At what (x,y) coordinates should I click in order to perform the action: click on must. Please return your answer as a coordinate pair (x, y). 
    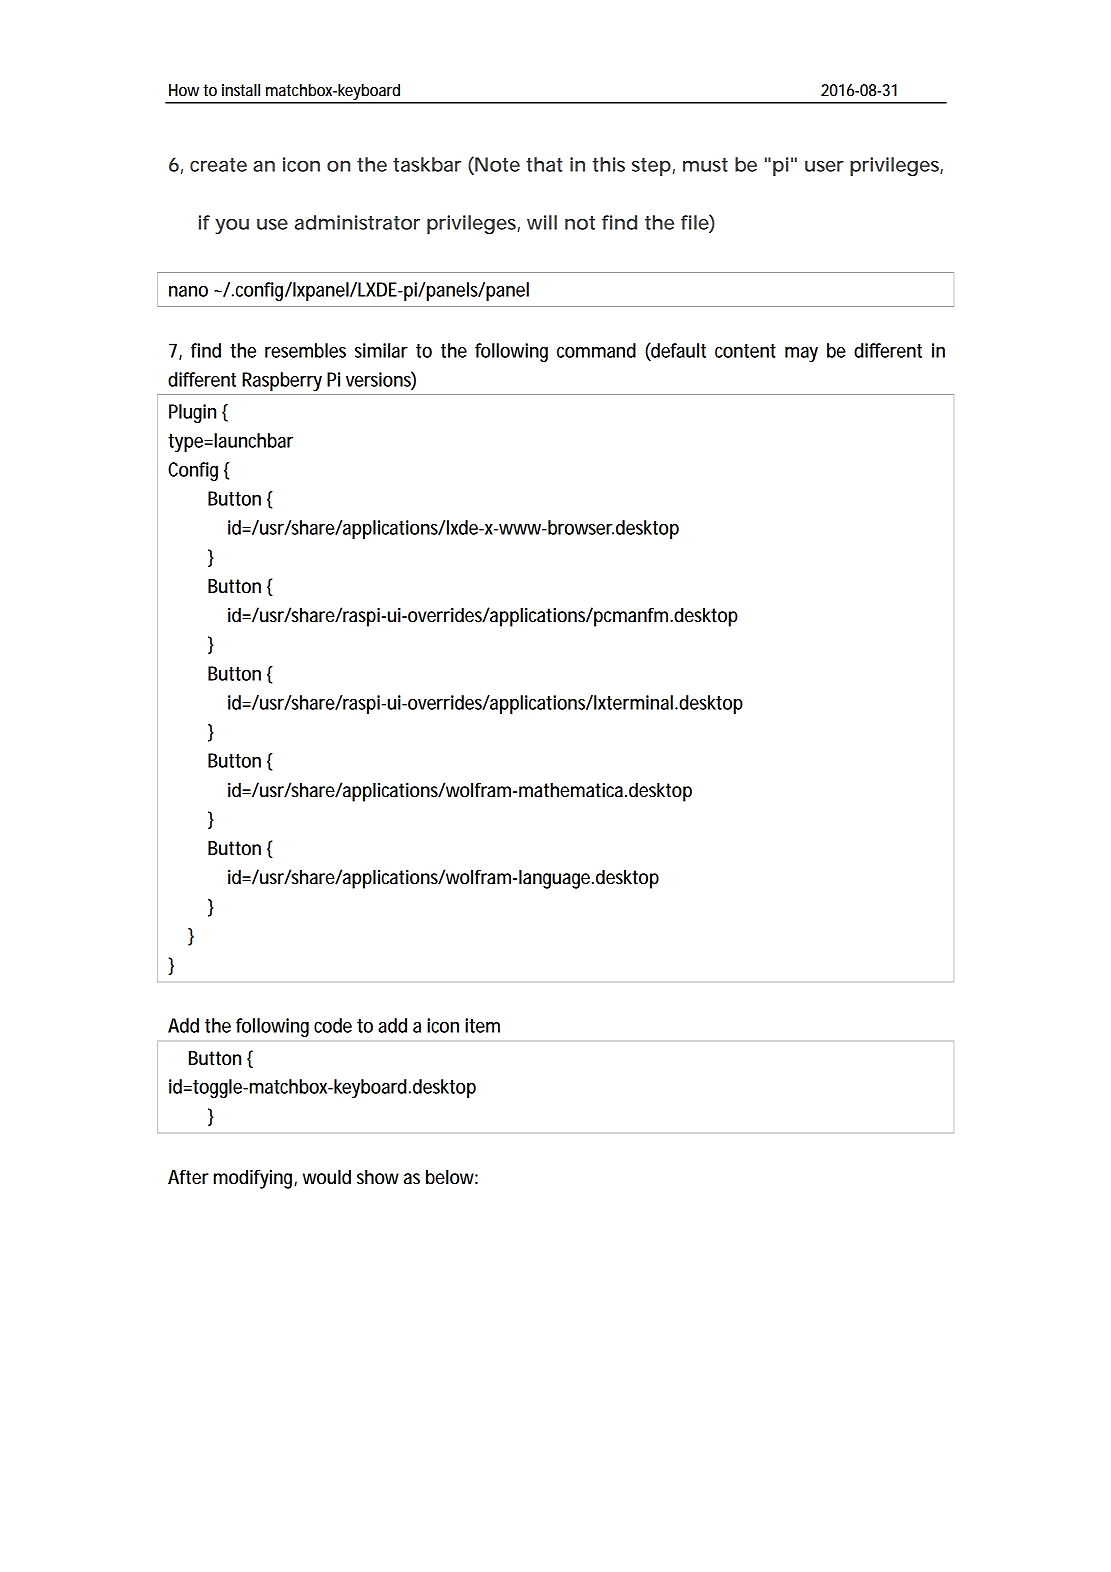
    Looking at the image, I should click on (705, 165).
